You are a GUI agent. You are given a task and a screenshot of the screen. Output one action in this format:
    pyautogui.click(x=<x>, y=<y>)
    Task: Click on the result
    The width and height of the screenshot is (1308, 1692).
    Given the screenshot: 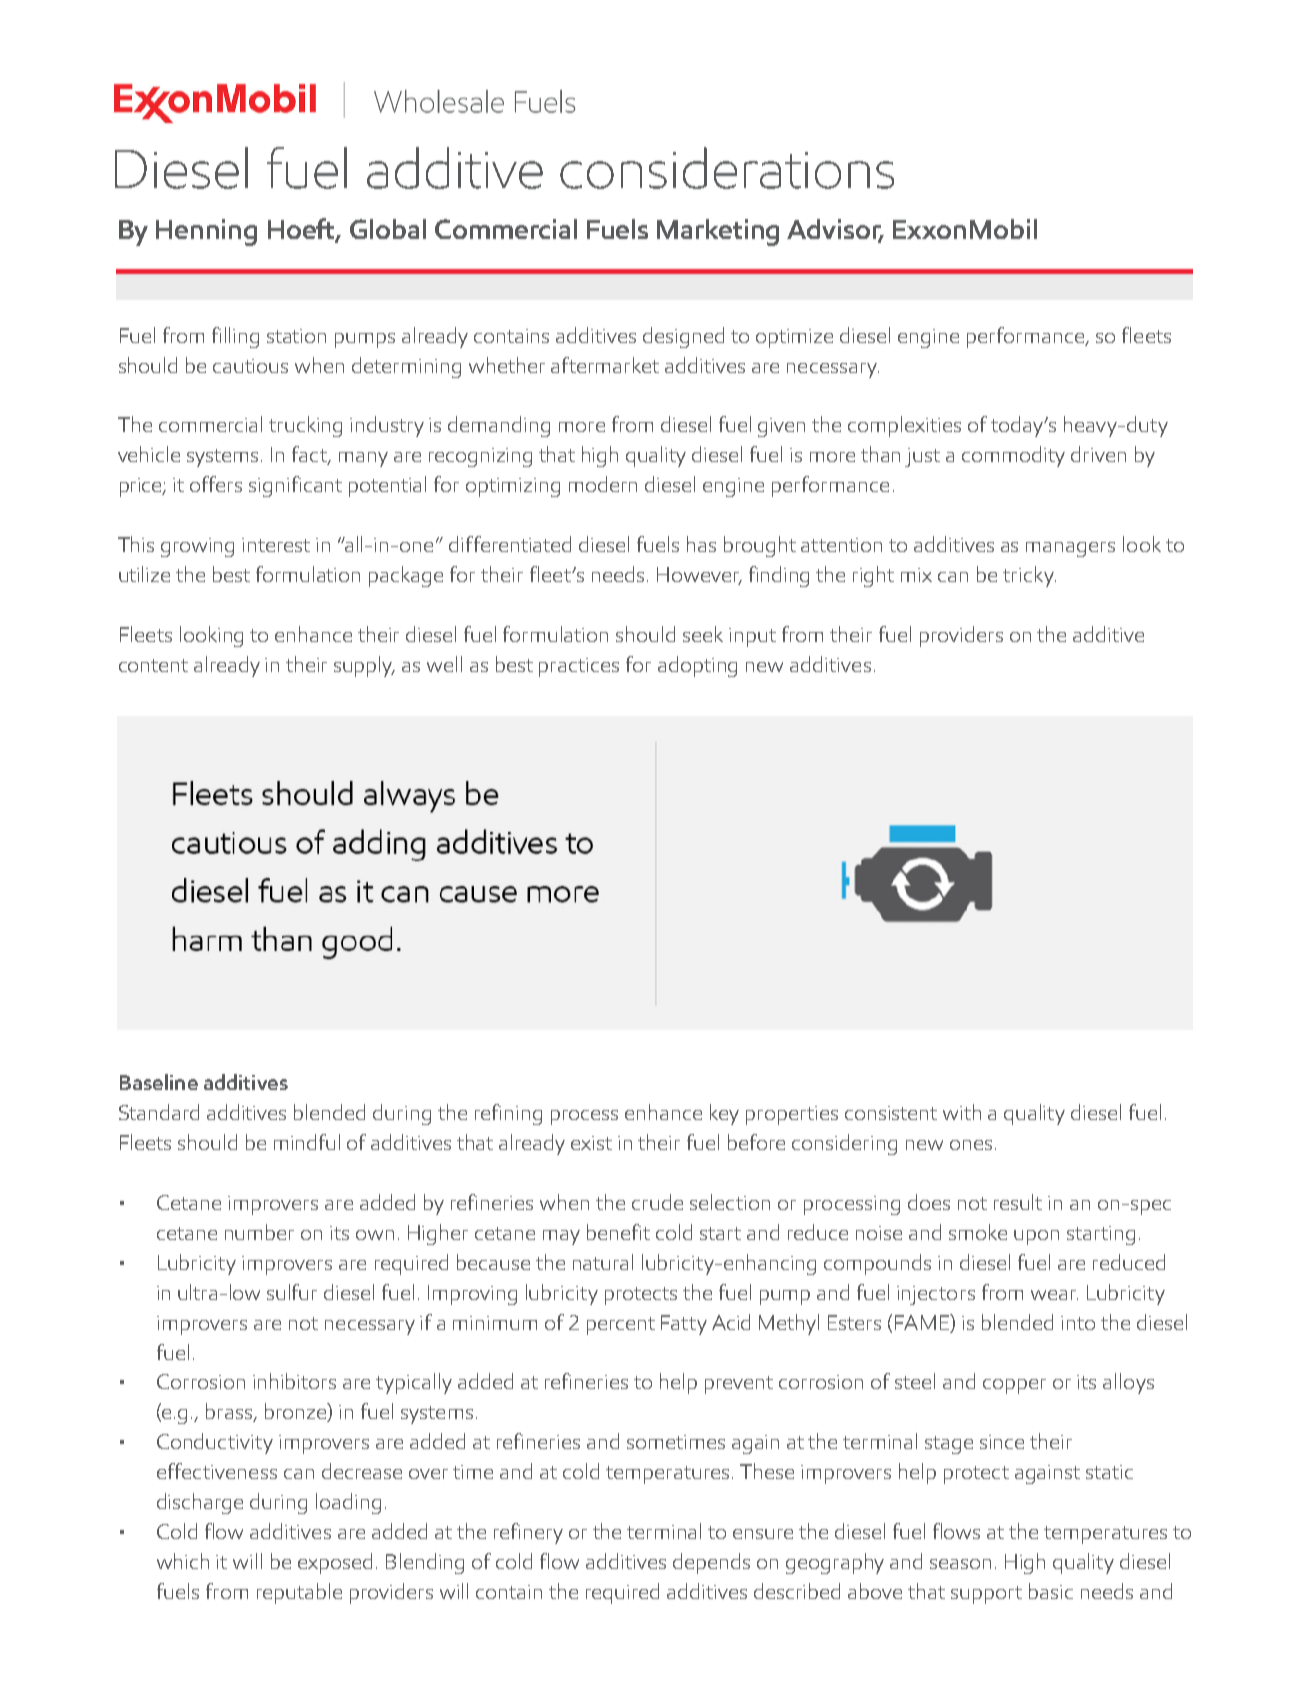 What is the action you would take?
    pyautogui.click(x=1018, y=1202)
